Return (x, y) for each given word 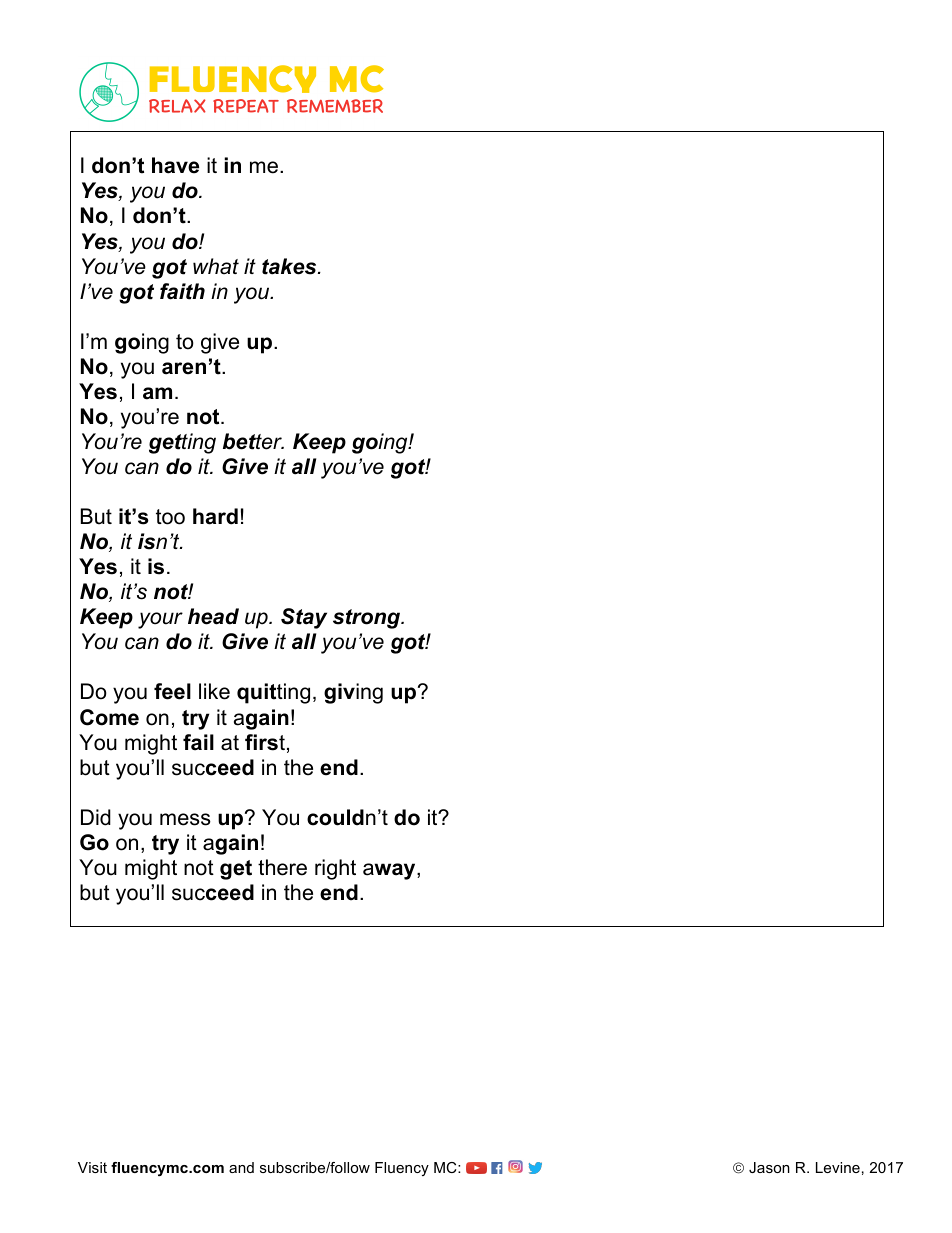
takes (290, 266)
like (214, 691)
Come (109, 717)
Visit (92, 1167)
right (335, 869)
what (216, 266)
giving (353, 693)
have (175, 165)
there (282, 867)
